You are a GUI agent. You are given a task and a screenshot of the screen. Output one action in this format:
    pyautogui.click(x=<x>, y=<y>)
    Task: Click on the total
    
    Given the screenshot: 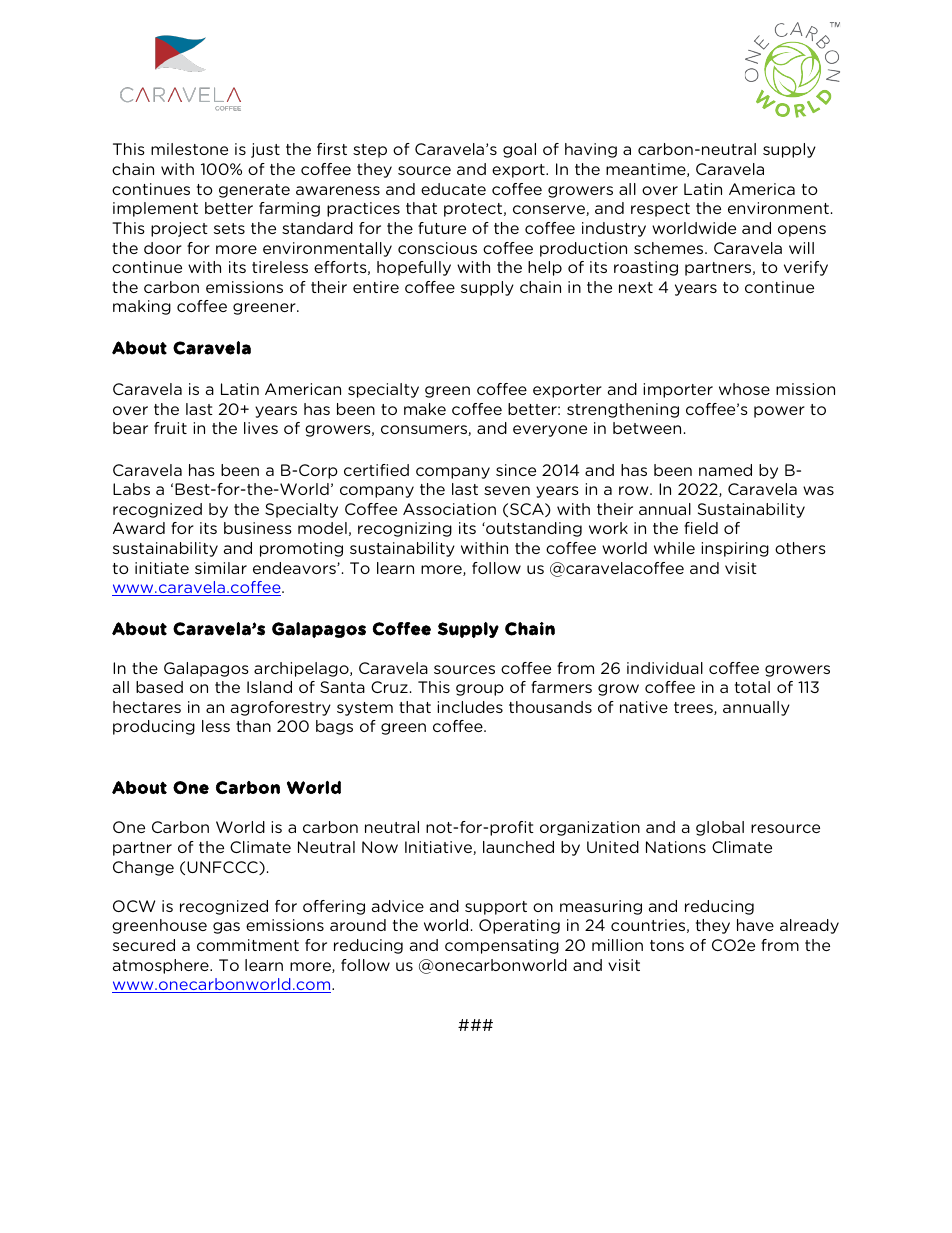 What is the action you would take?
    pyautogui.click(x=752, y=687)
